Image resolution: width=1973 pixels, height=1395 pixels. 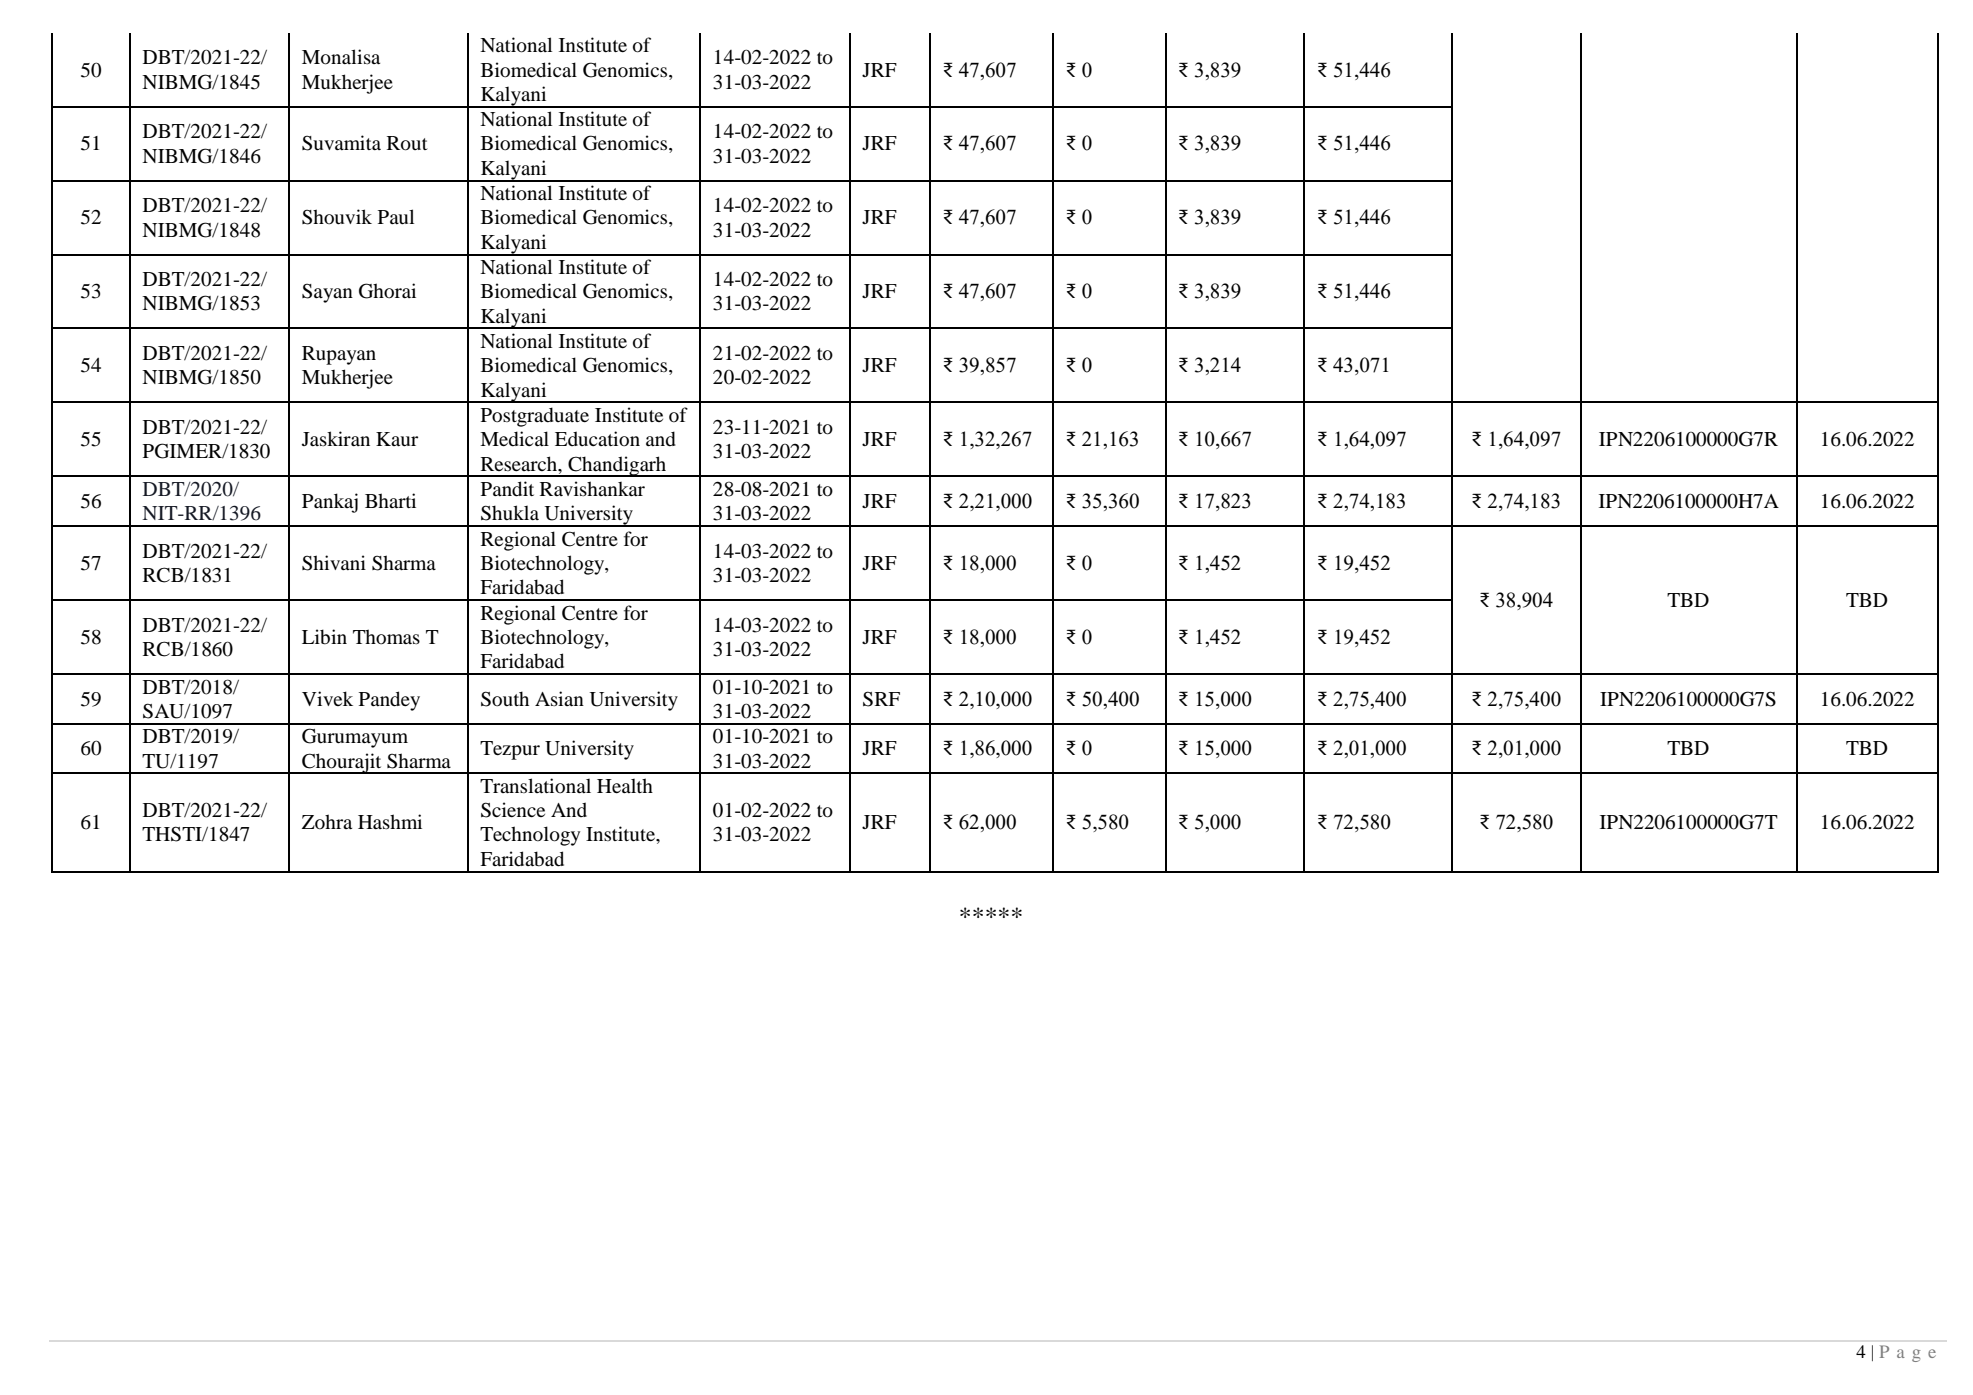 I want to click on Education, so click(x=597, y=439).
